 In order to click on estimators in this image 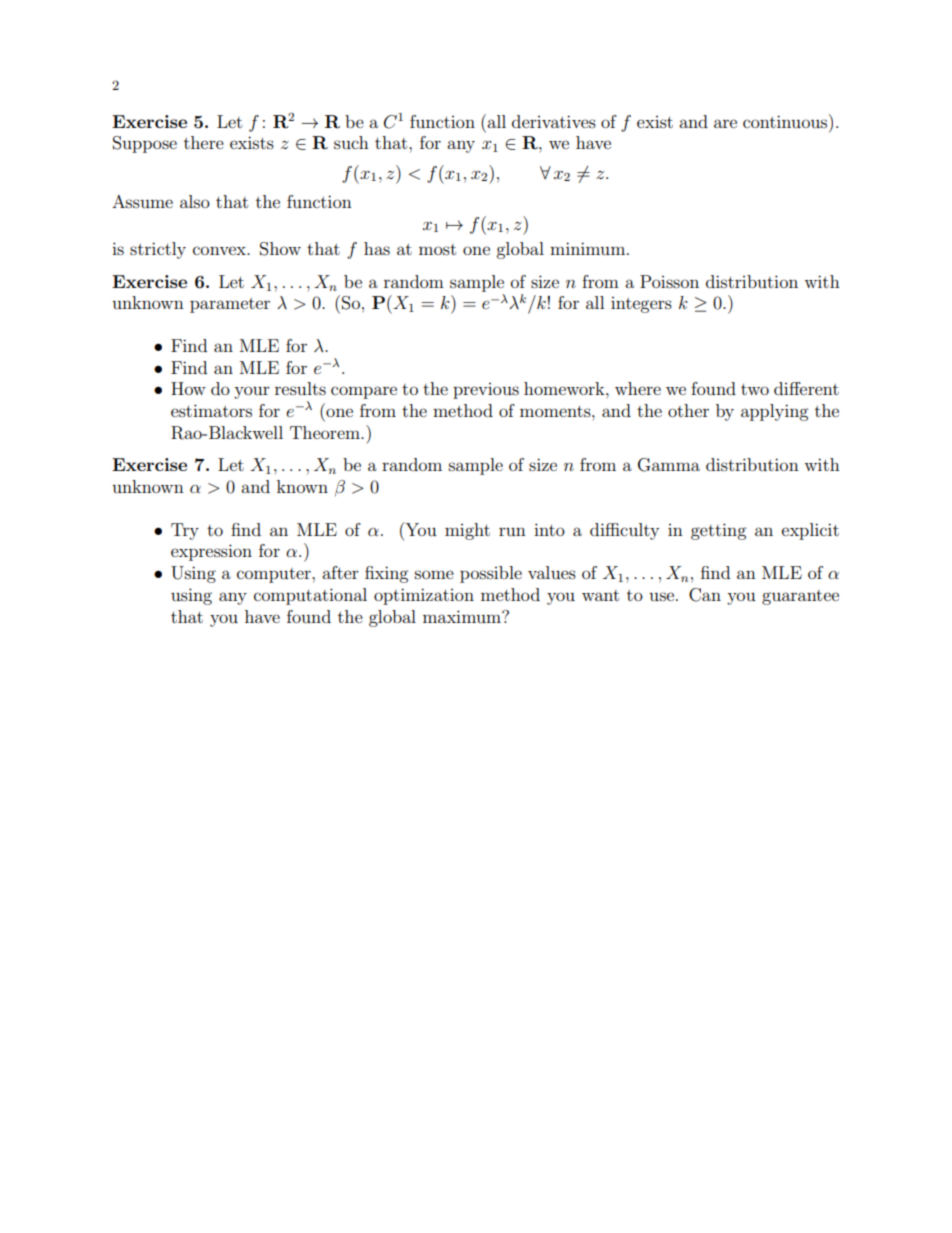, I will do `click(211, 410)`.
